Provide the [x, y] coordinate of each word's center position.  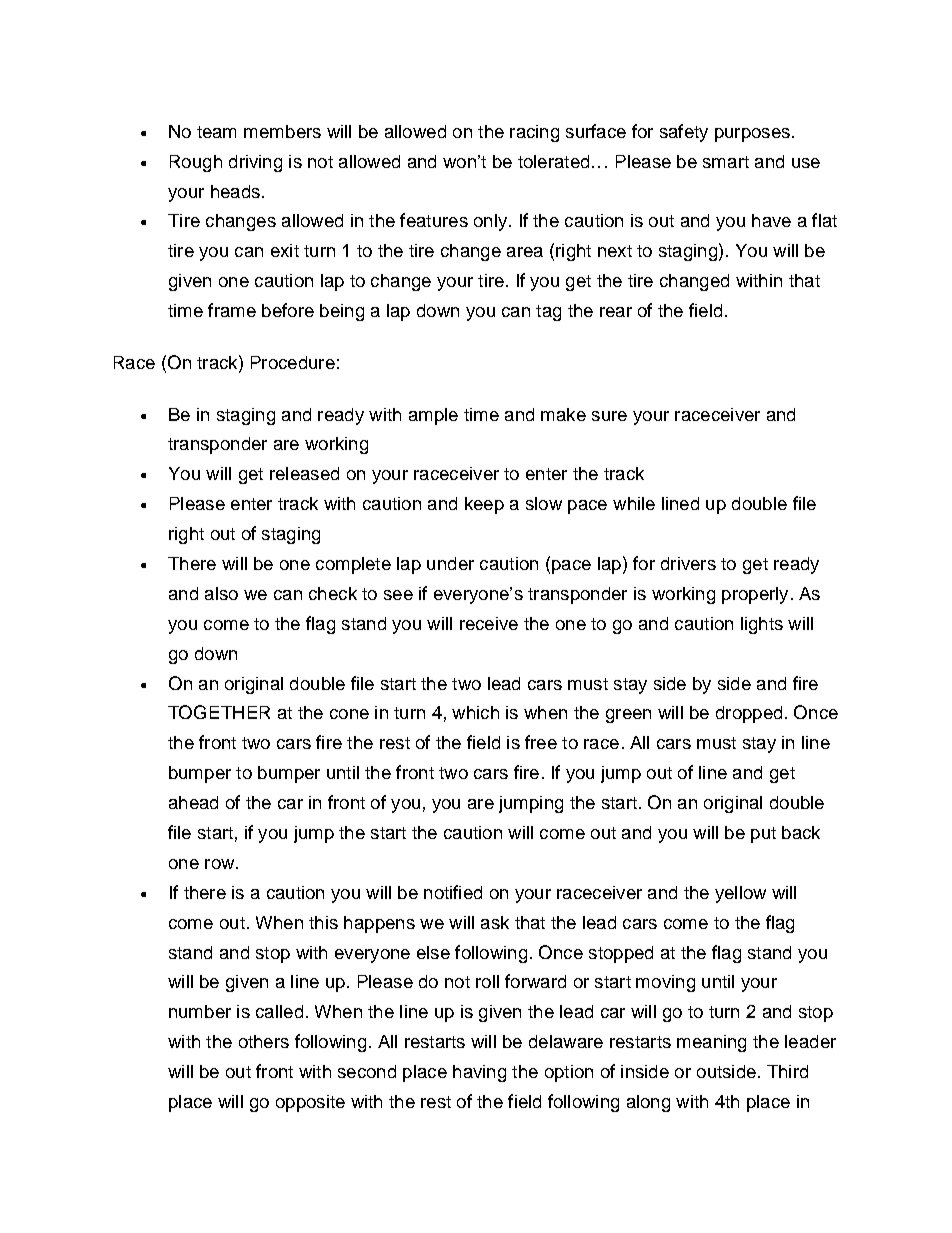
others [264, 1041]
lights [762, 625]
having [479, 1073]
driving [255, 163]
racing [534, 133]
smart [726, 162]
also [221, 593]
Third [787, 1071]
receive [489, 623]
